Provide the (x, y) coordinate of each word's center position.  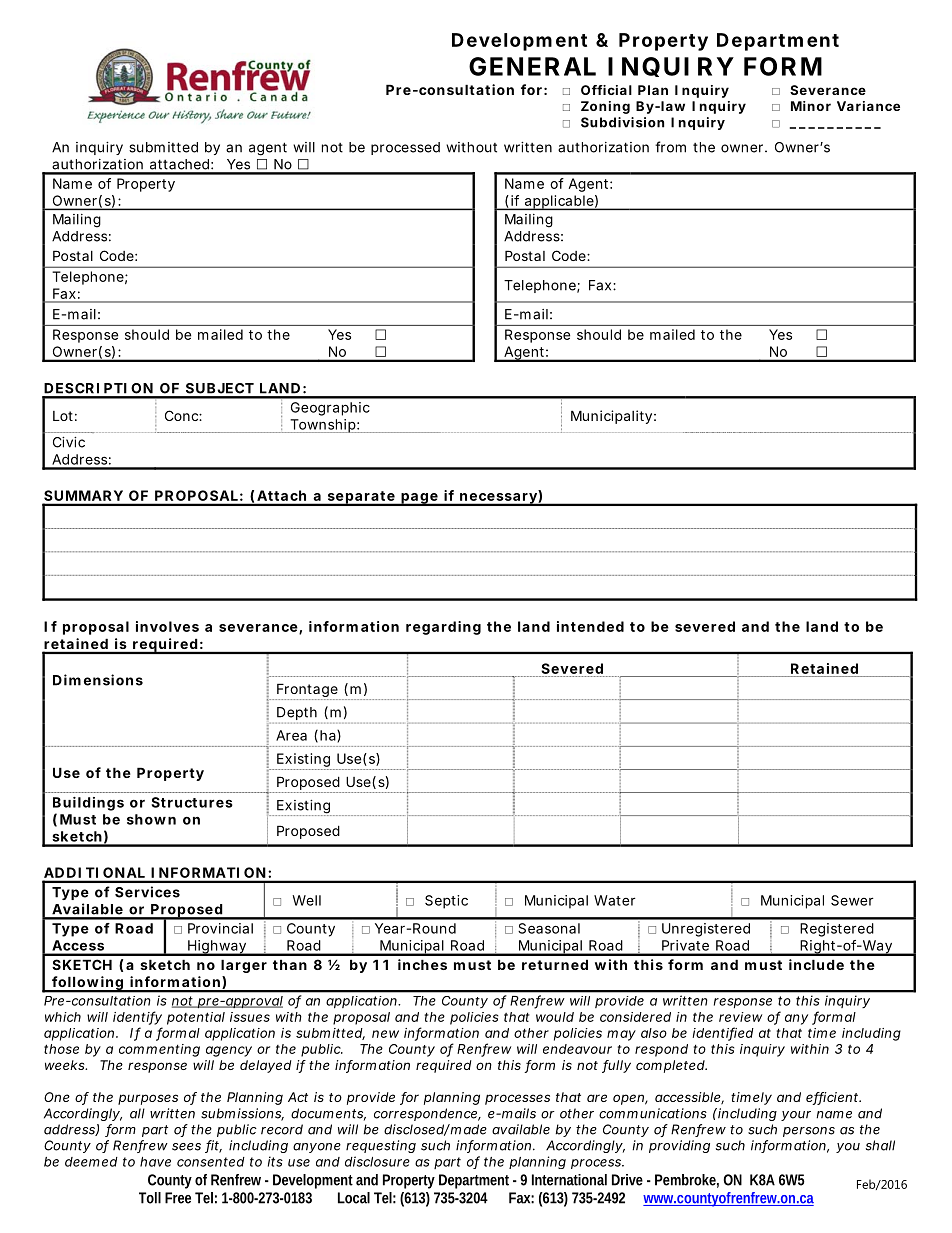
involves (167, 626)
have (155, 1162)
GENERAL (532, 66)
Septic (446, 902)
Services (147, 892)
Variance (868, 106)
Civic (69, 442)
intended (590, 626)
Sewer (852, 900)
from (670, 147)
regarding (443, 628)
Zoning (605, 107)
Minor (811, 106)
